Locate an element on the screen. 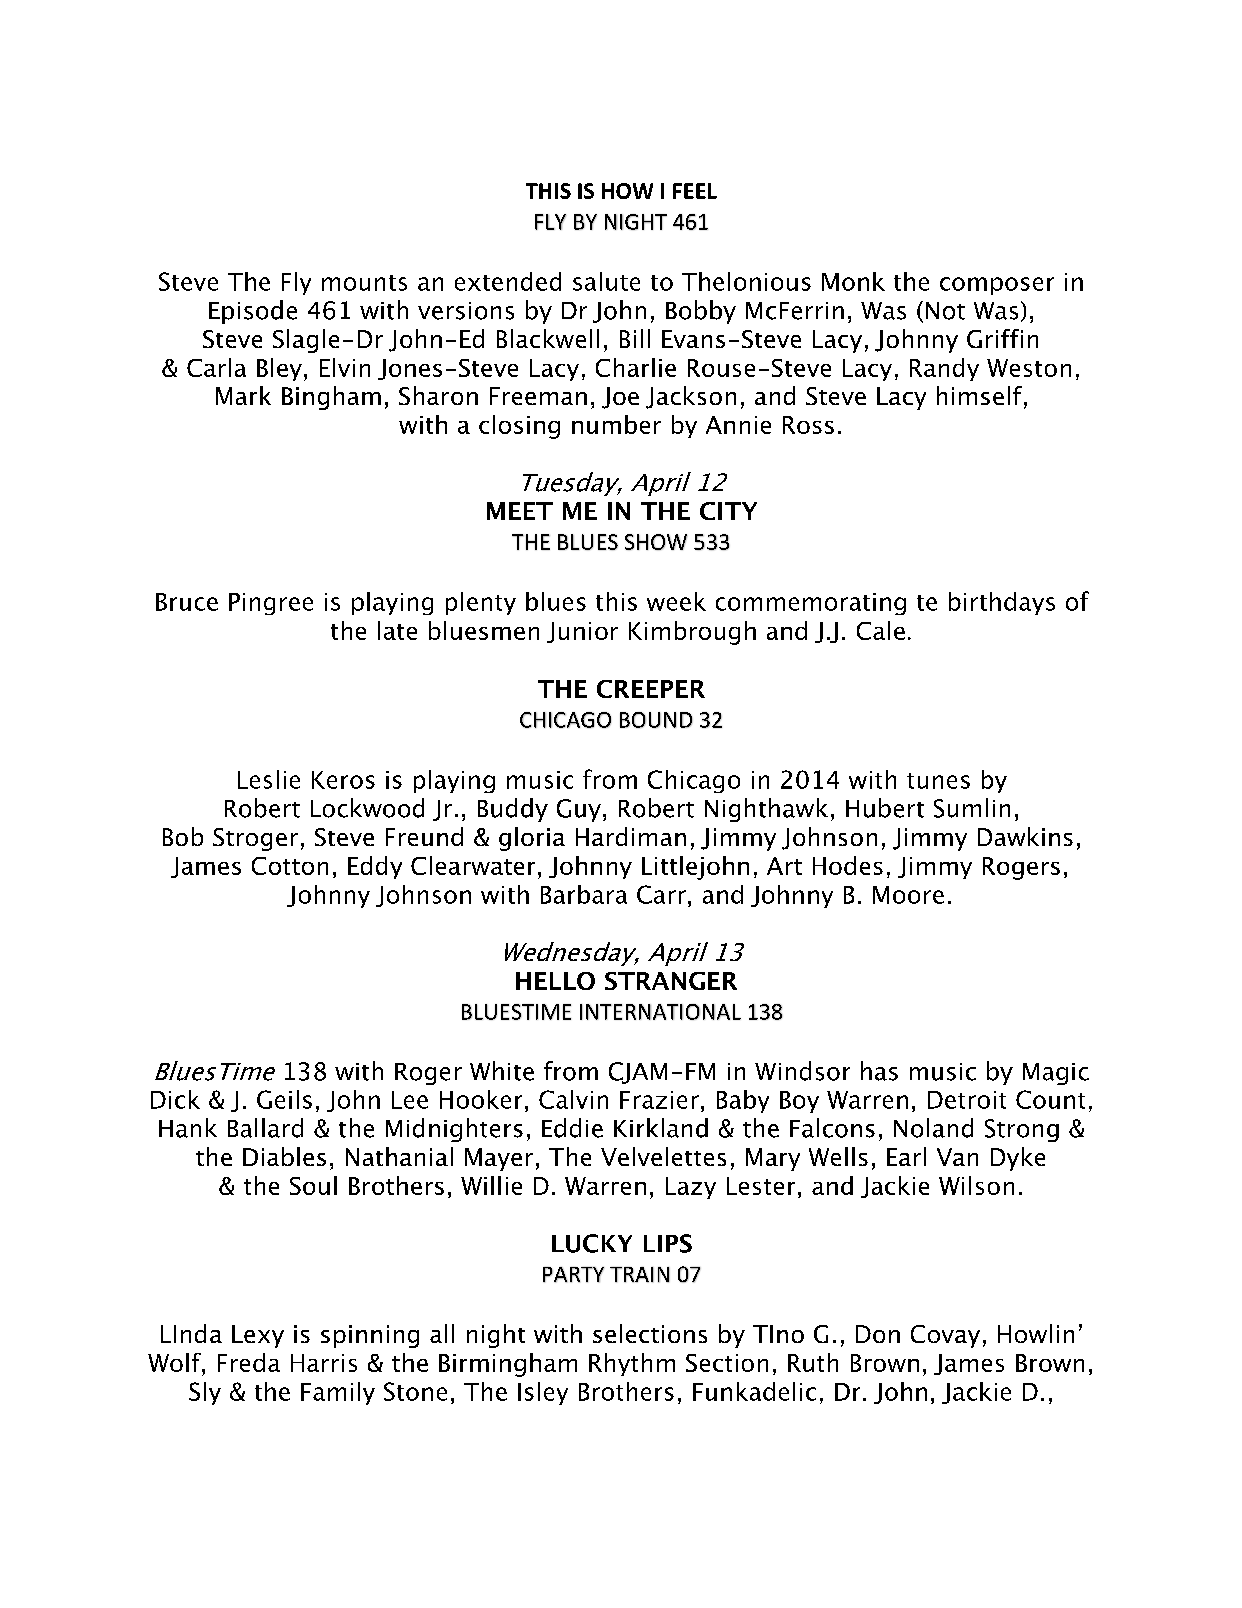  Harris is located at coordinates (324, 1363).
